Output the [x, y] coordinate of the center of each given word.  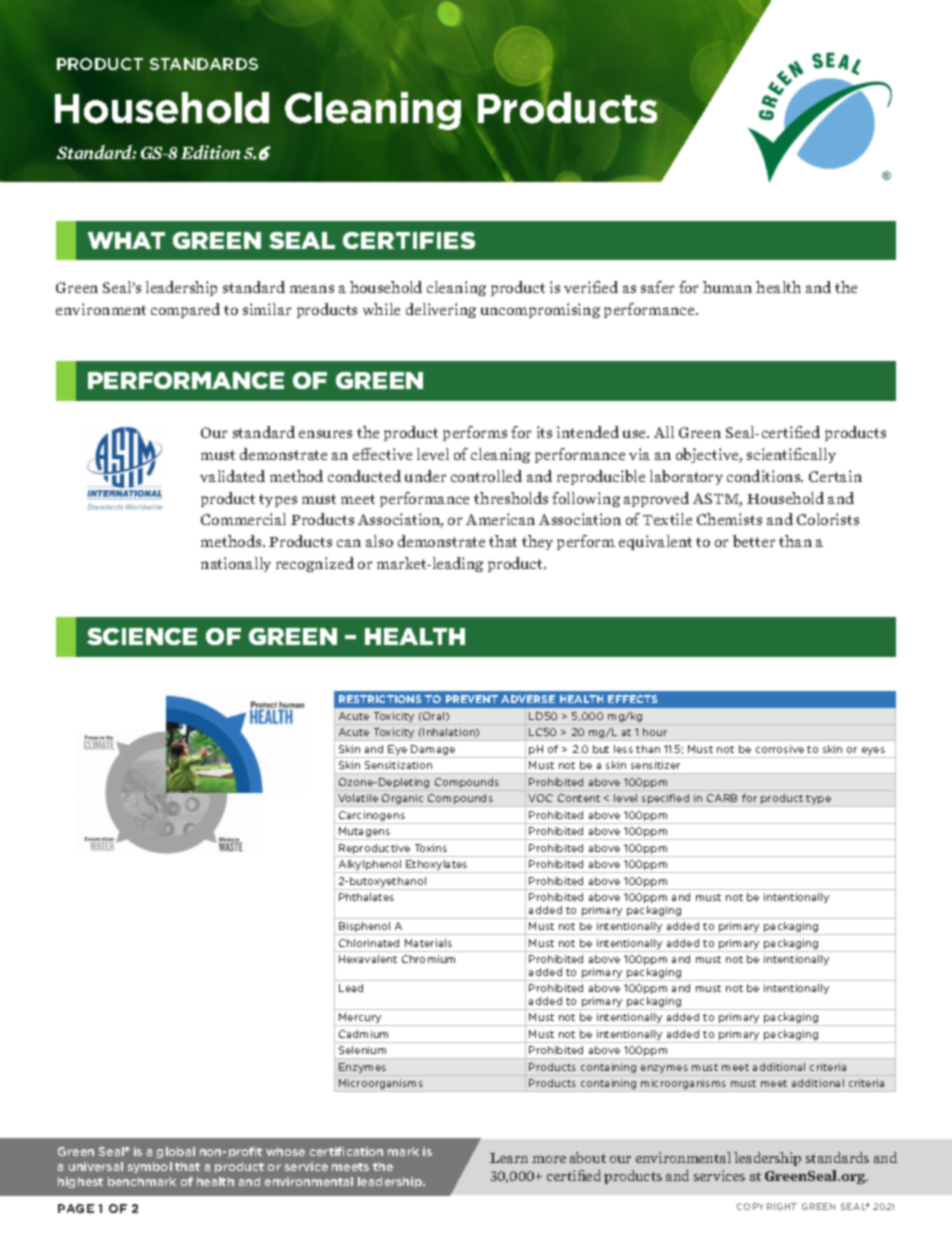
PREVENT [472, 699]
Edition [210, 152]
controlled [486, 476]
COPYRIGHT [767, 1206]
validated [232, 476]
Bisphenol [365, 928]
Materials [428, 943]
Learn [509, 1158]
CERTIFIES [409, 240]
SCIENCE [142, 636]
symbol [150, 1167]
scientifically [791, 455]
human [727, 287]
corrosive [780, 749]
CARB [722, 798]
